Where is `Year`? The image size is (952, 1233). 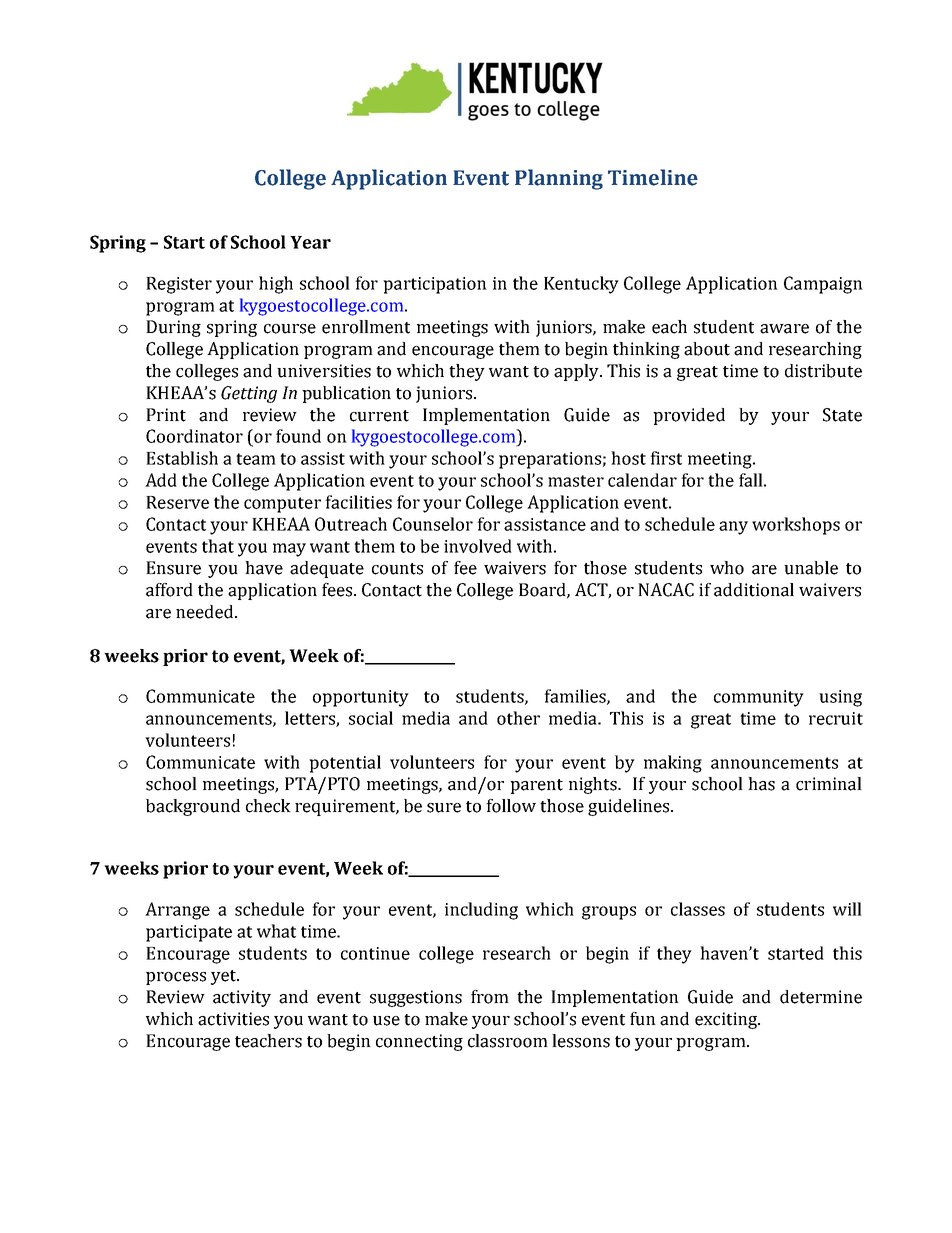
Year is located at coordinates (310, 242).
